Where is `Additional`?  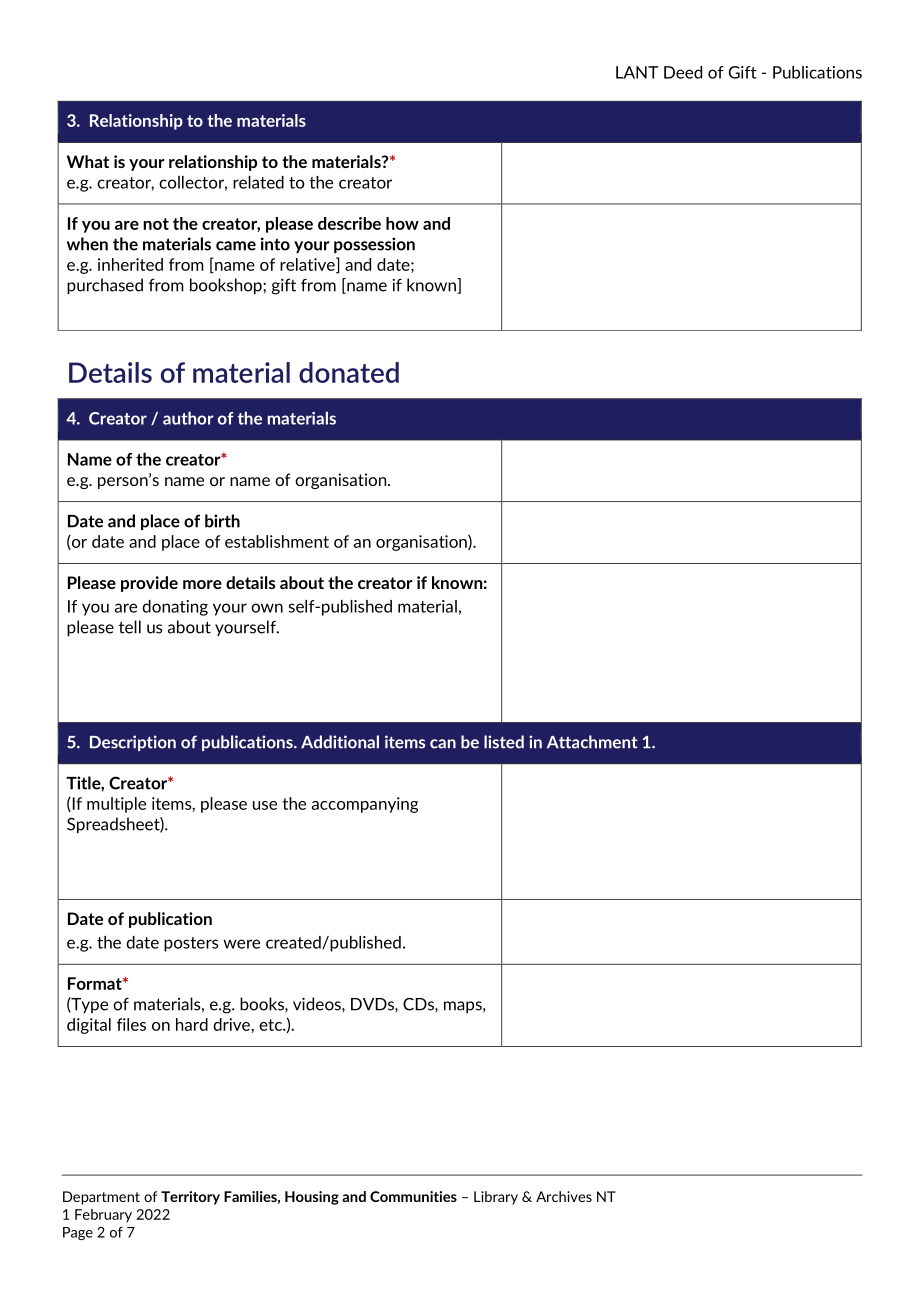 Additional is located at coordinates (340, 742).
